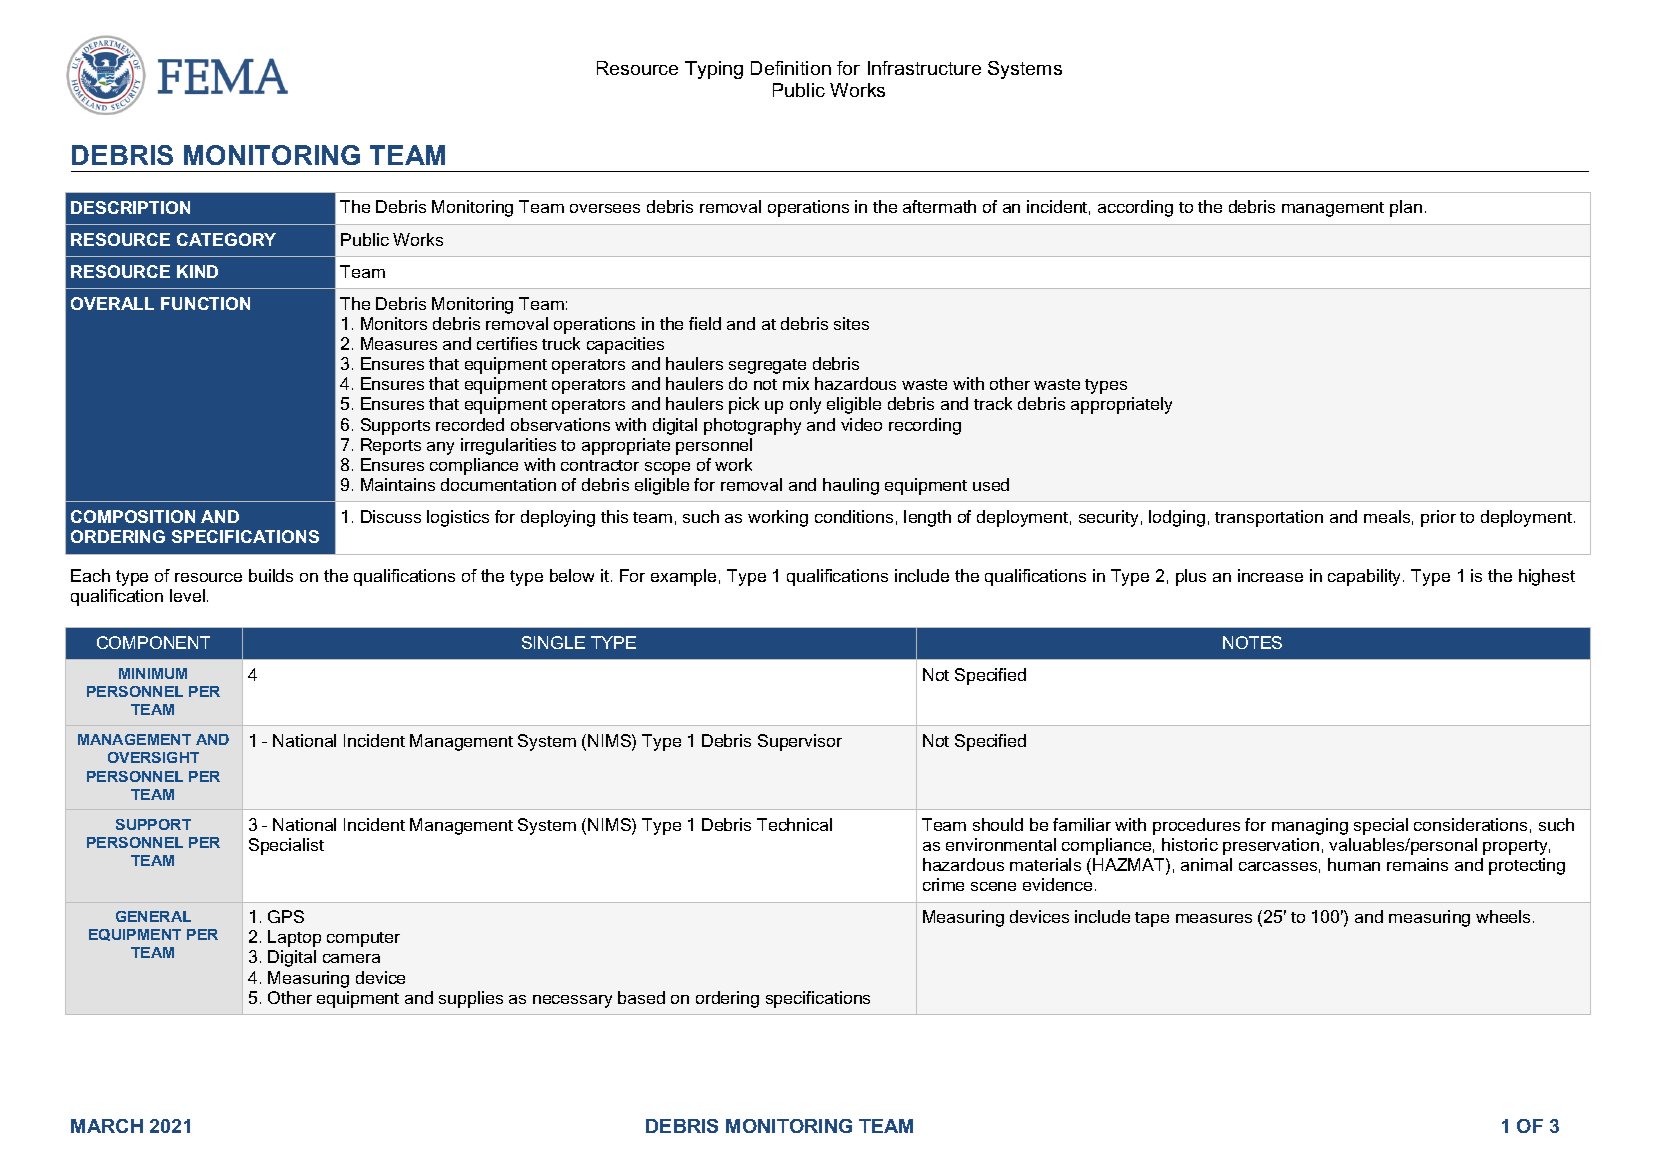 The image size is (1659, 1173). I want to click on wheels, so click(1505, 916).
